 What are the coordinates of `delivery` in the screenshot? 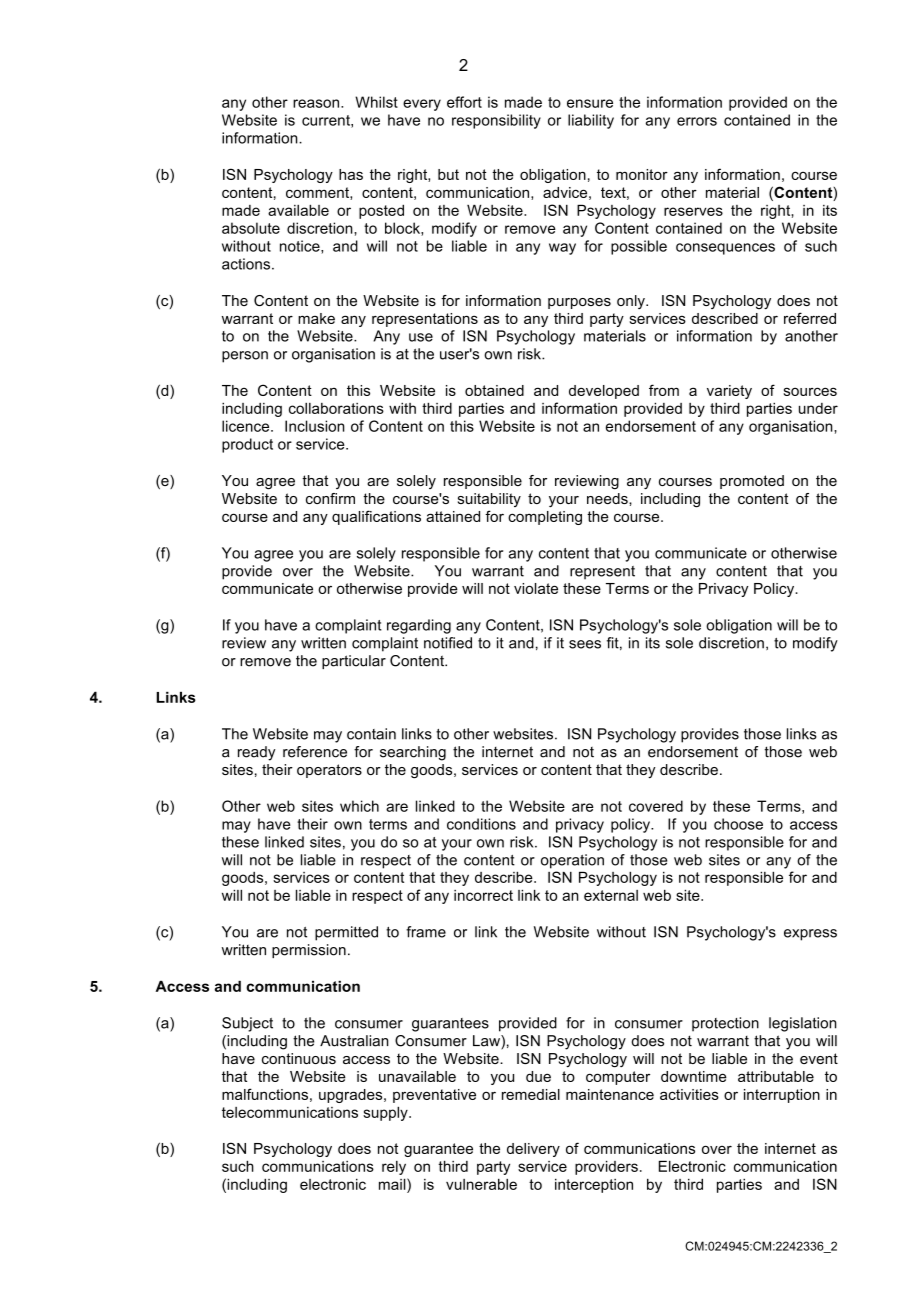 It's located at (533, 1150).
